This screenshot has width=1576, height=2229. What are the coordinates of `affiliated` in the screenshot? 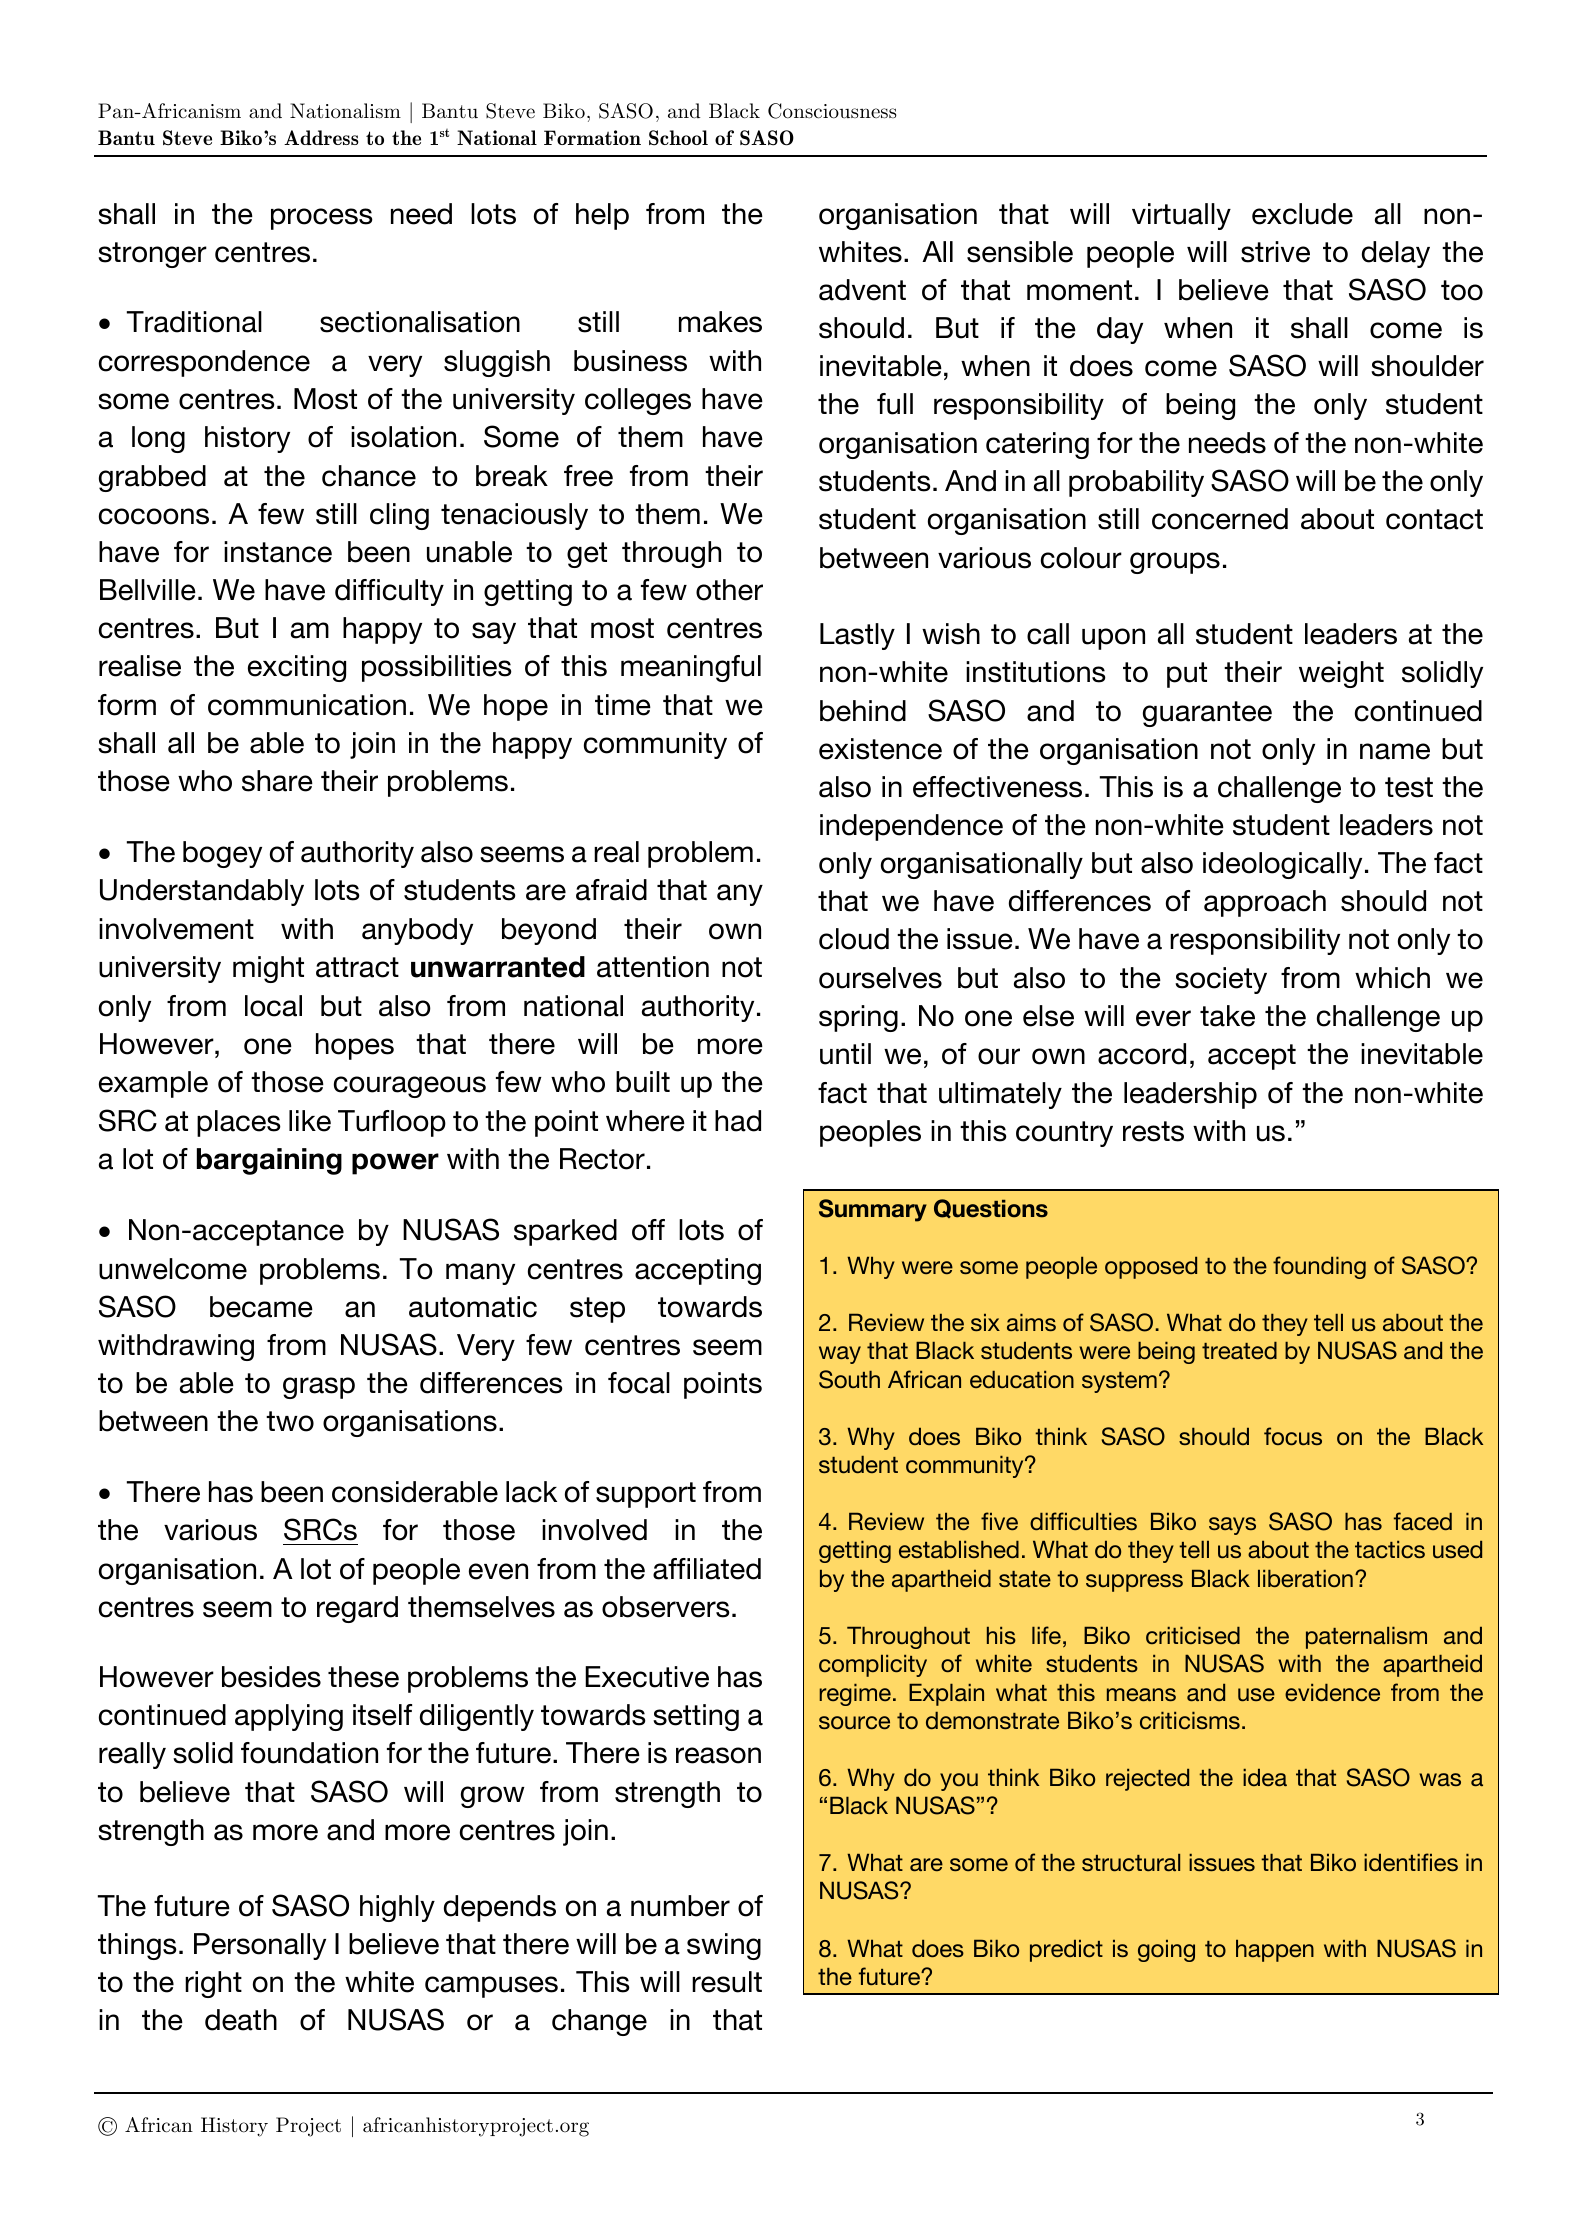 It's located at (707, 1569).
